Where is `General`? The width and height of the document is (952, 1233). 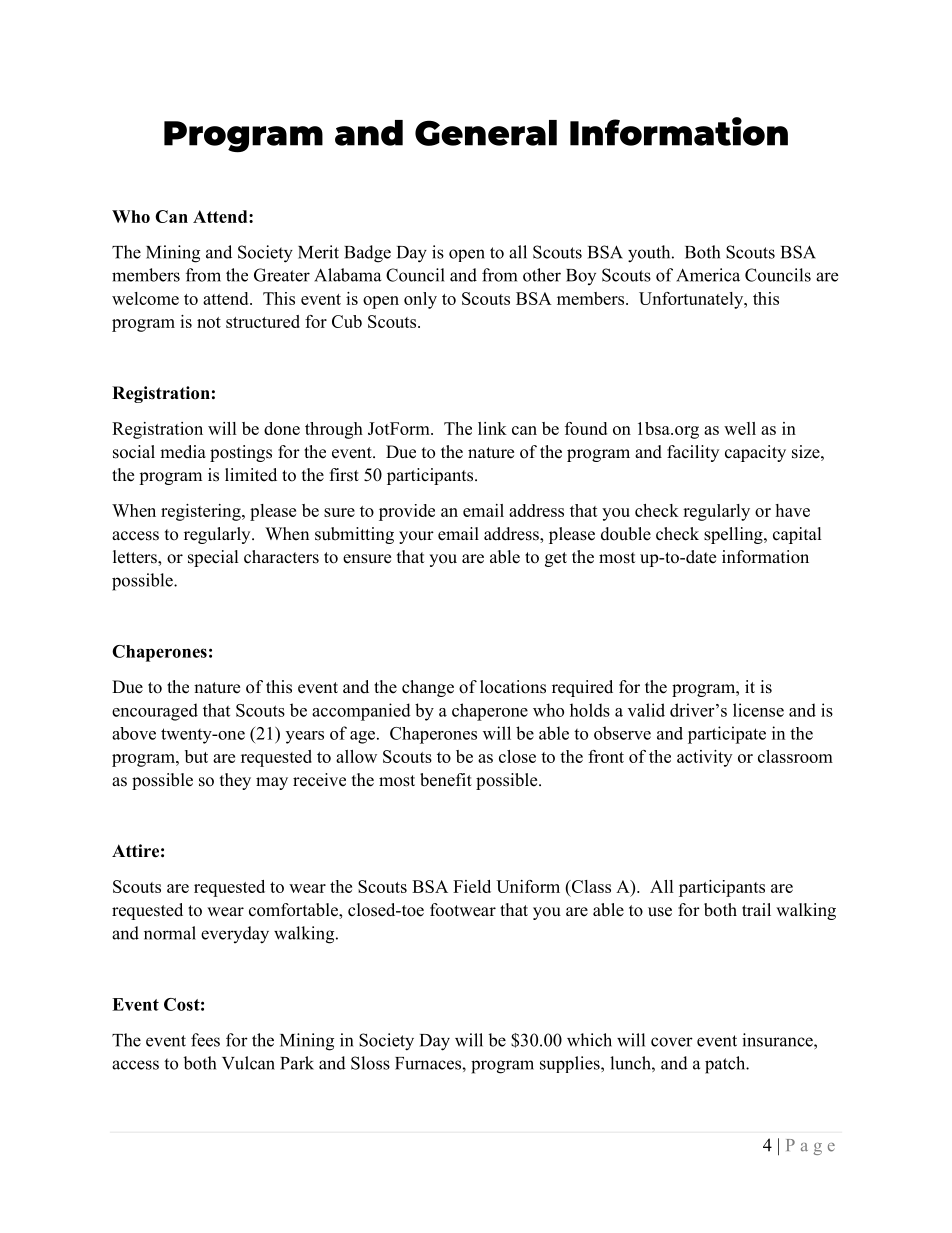
General is located at coordinates (486, 133).
